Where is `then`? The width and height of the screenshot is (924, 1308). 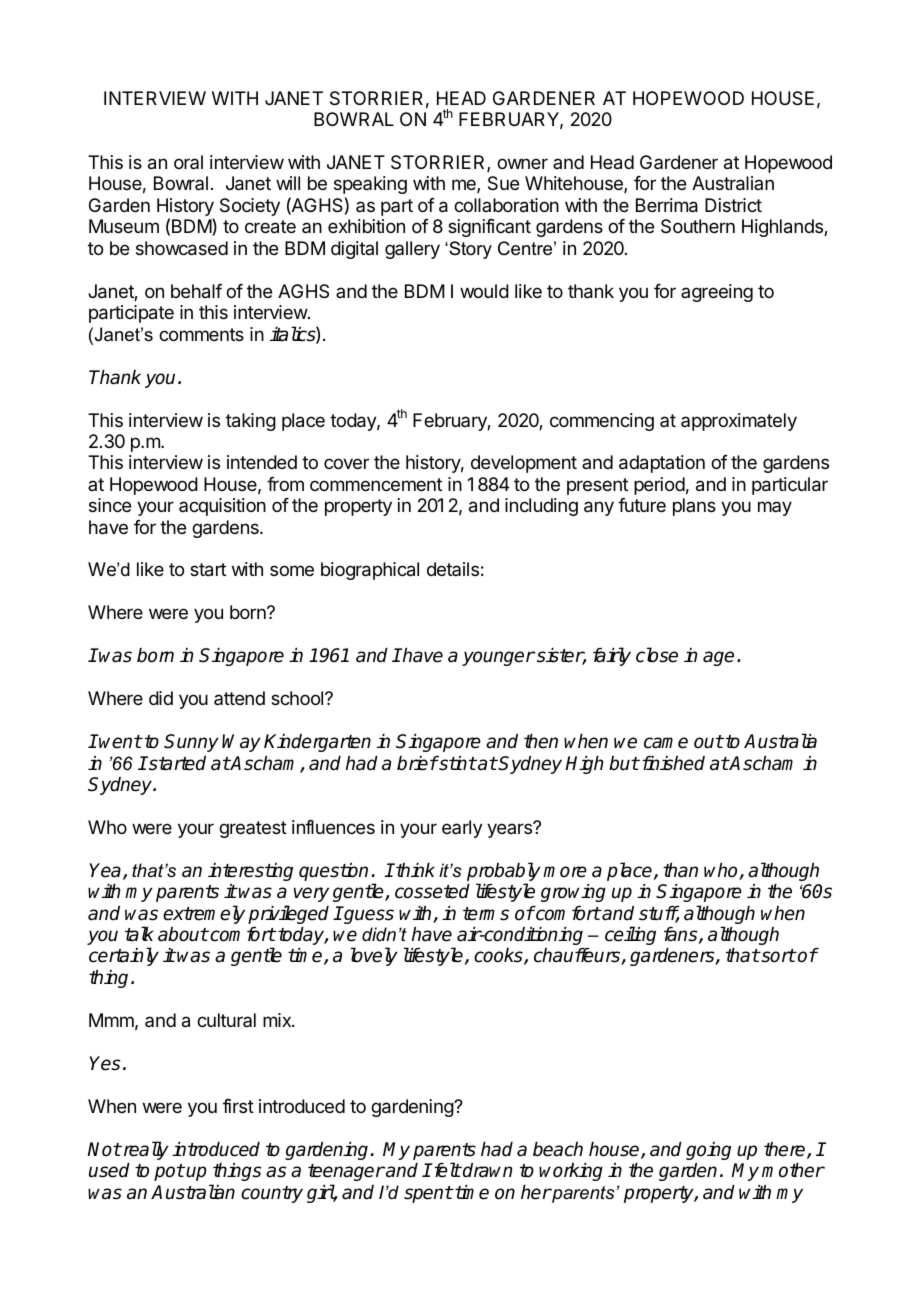 then is located at coordinates (541, 741).
